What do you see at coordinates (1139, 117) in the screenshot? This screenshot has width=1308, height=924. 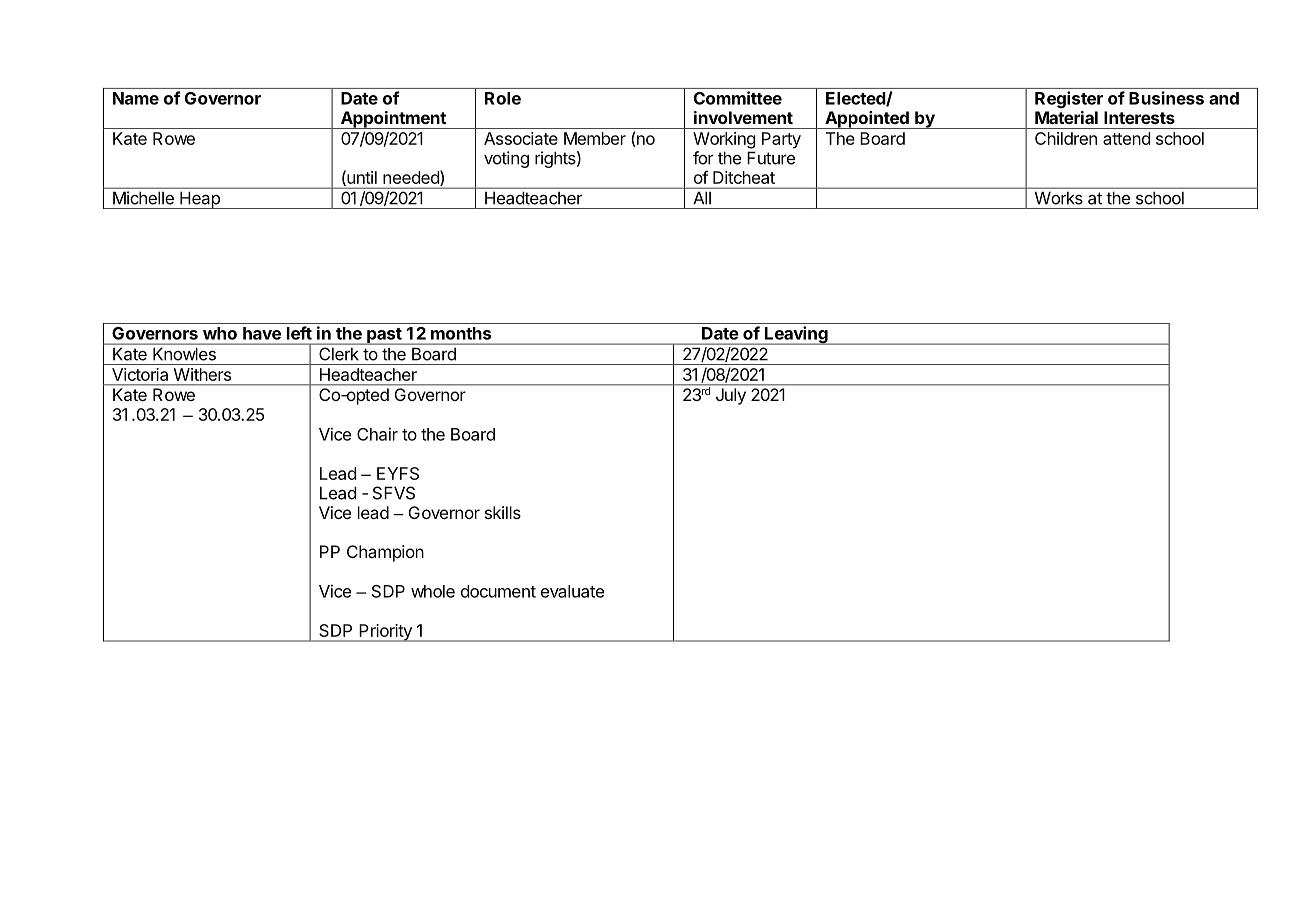 I see `Interests` at bounding box center [1139, 117].
